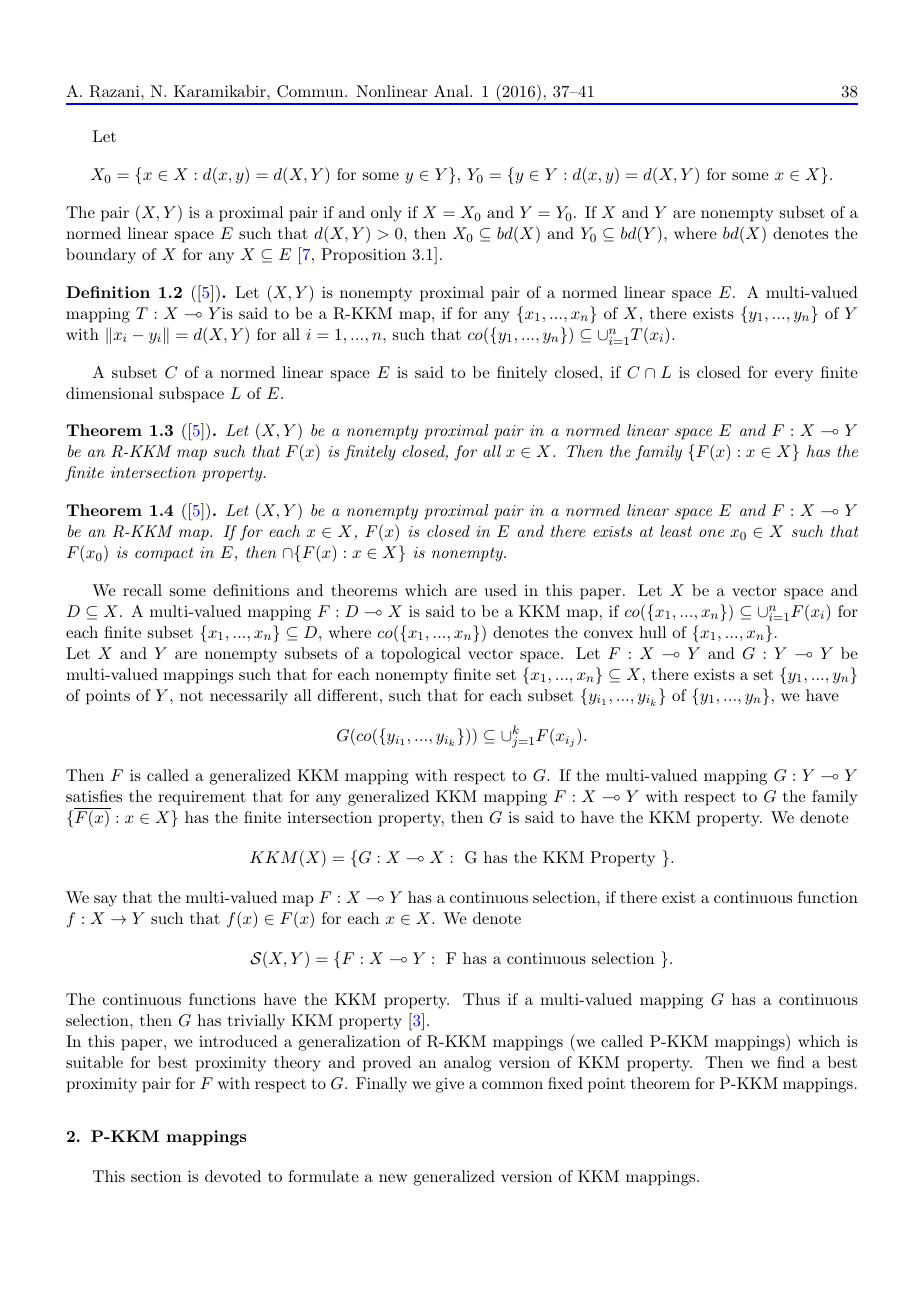 Image resolution: width=924 pixels, height=1308 pixels. Describe the element at coordinates (386, 214) in the image. I see `only` at that location.
